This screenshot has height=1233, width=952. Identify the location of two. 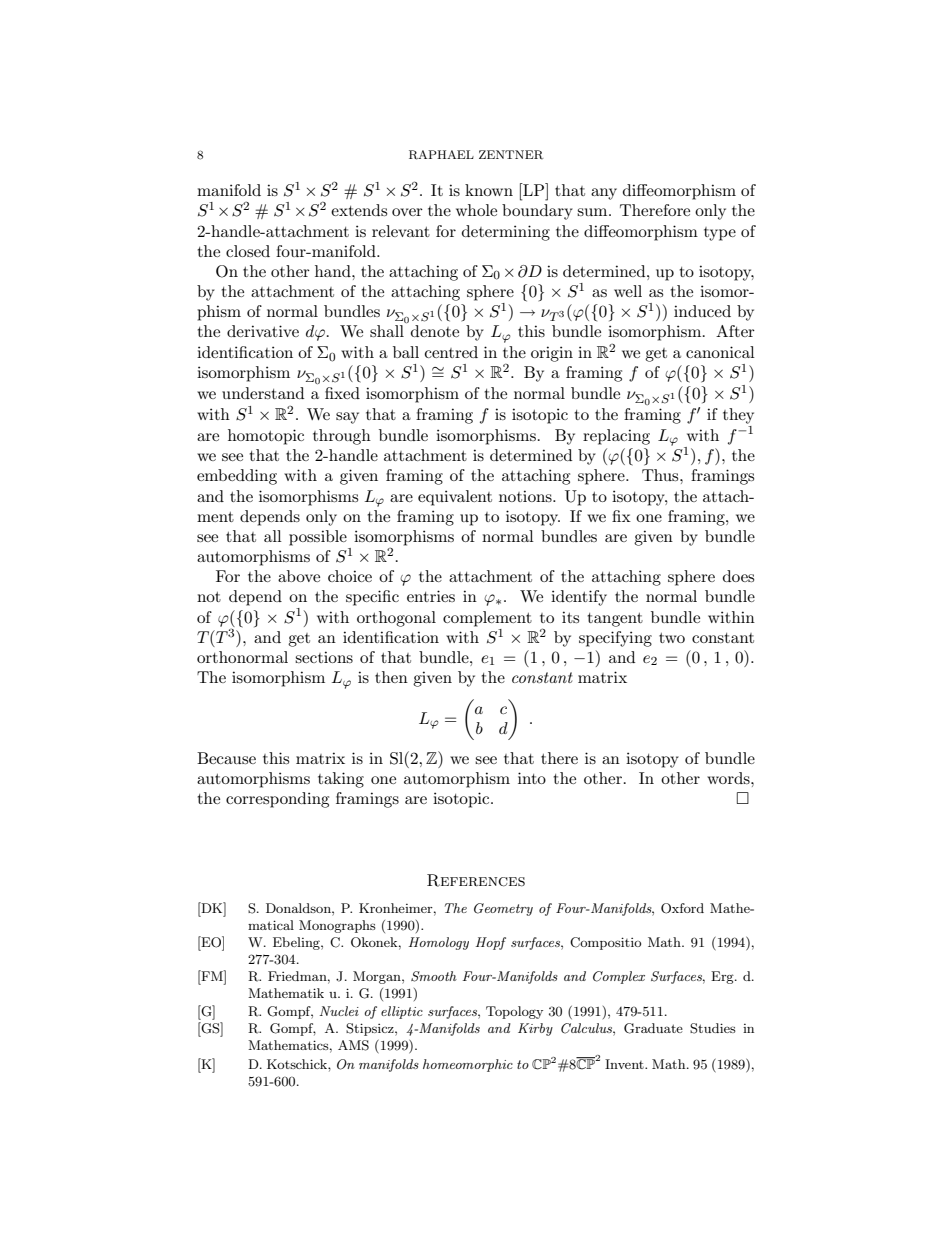
(672, 638).
